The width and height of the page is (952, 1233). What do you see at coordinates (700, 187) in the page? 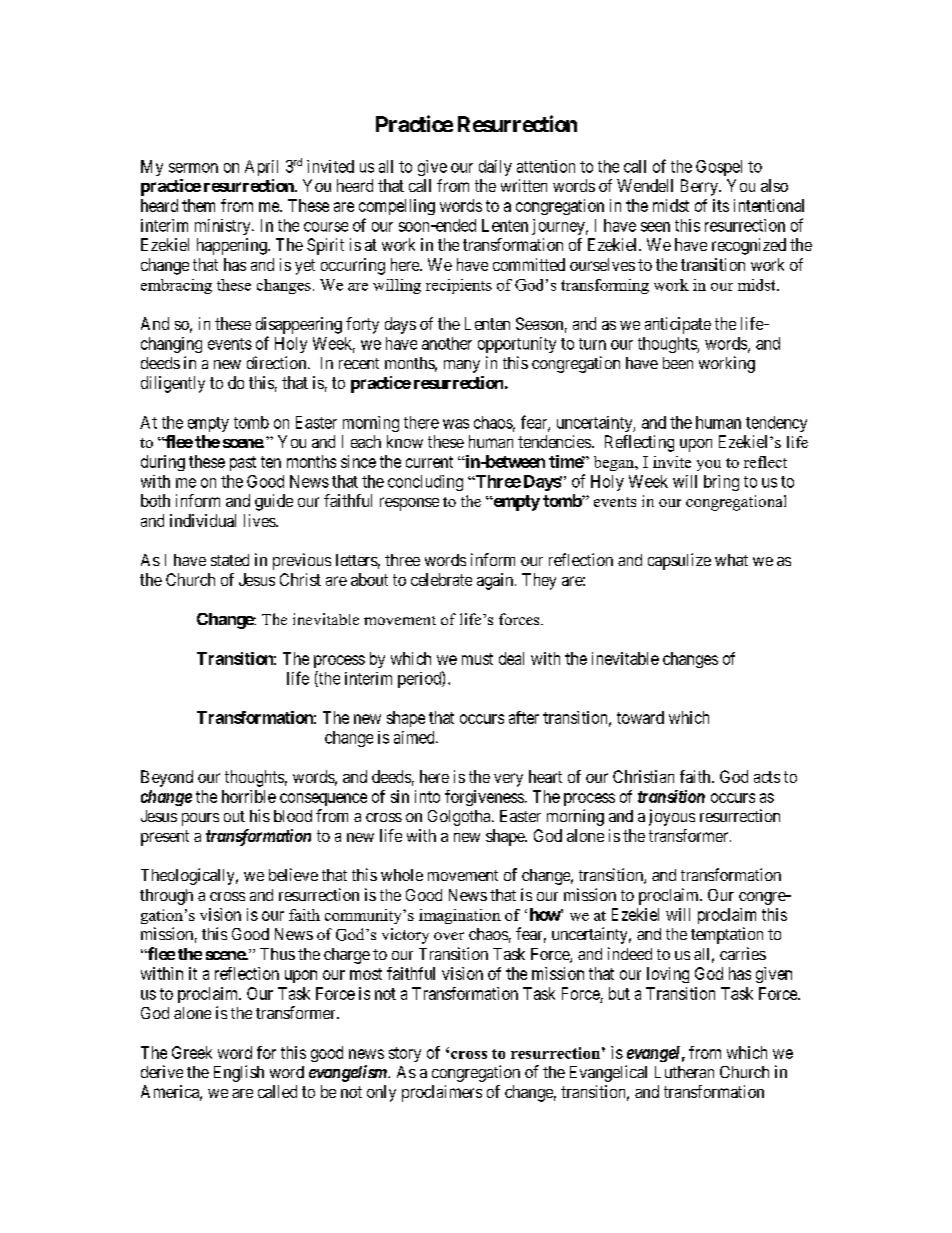
I see `Berry` at bounding box center [700, 187].
